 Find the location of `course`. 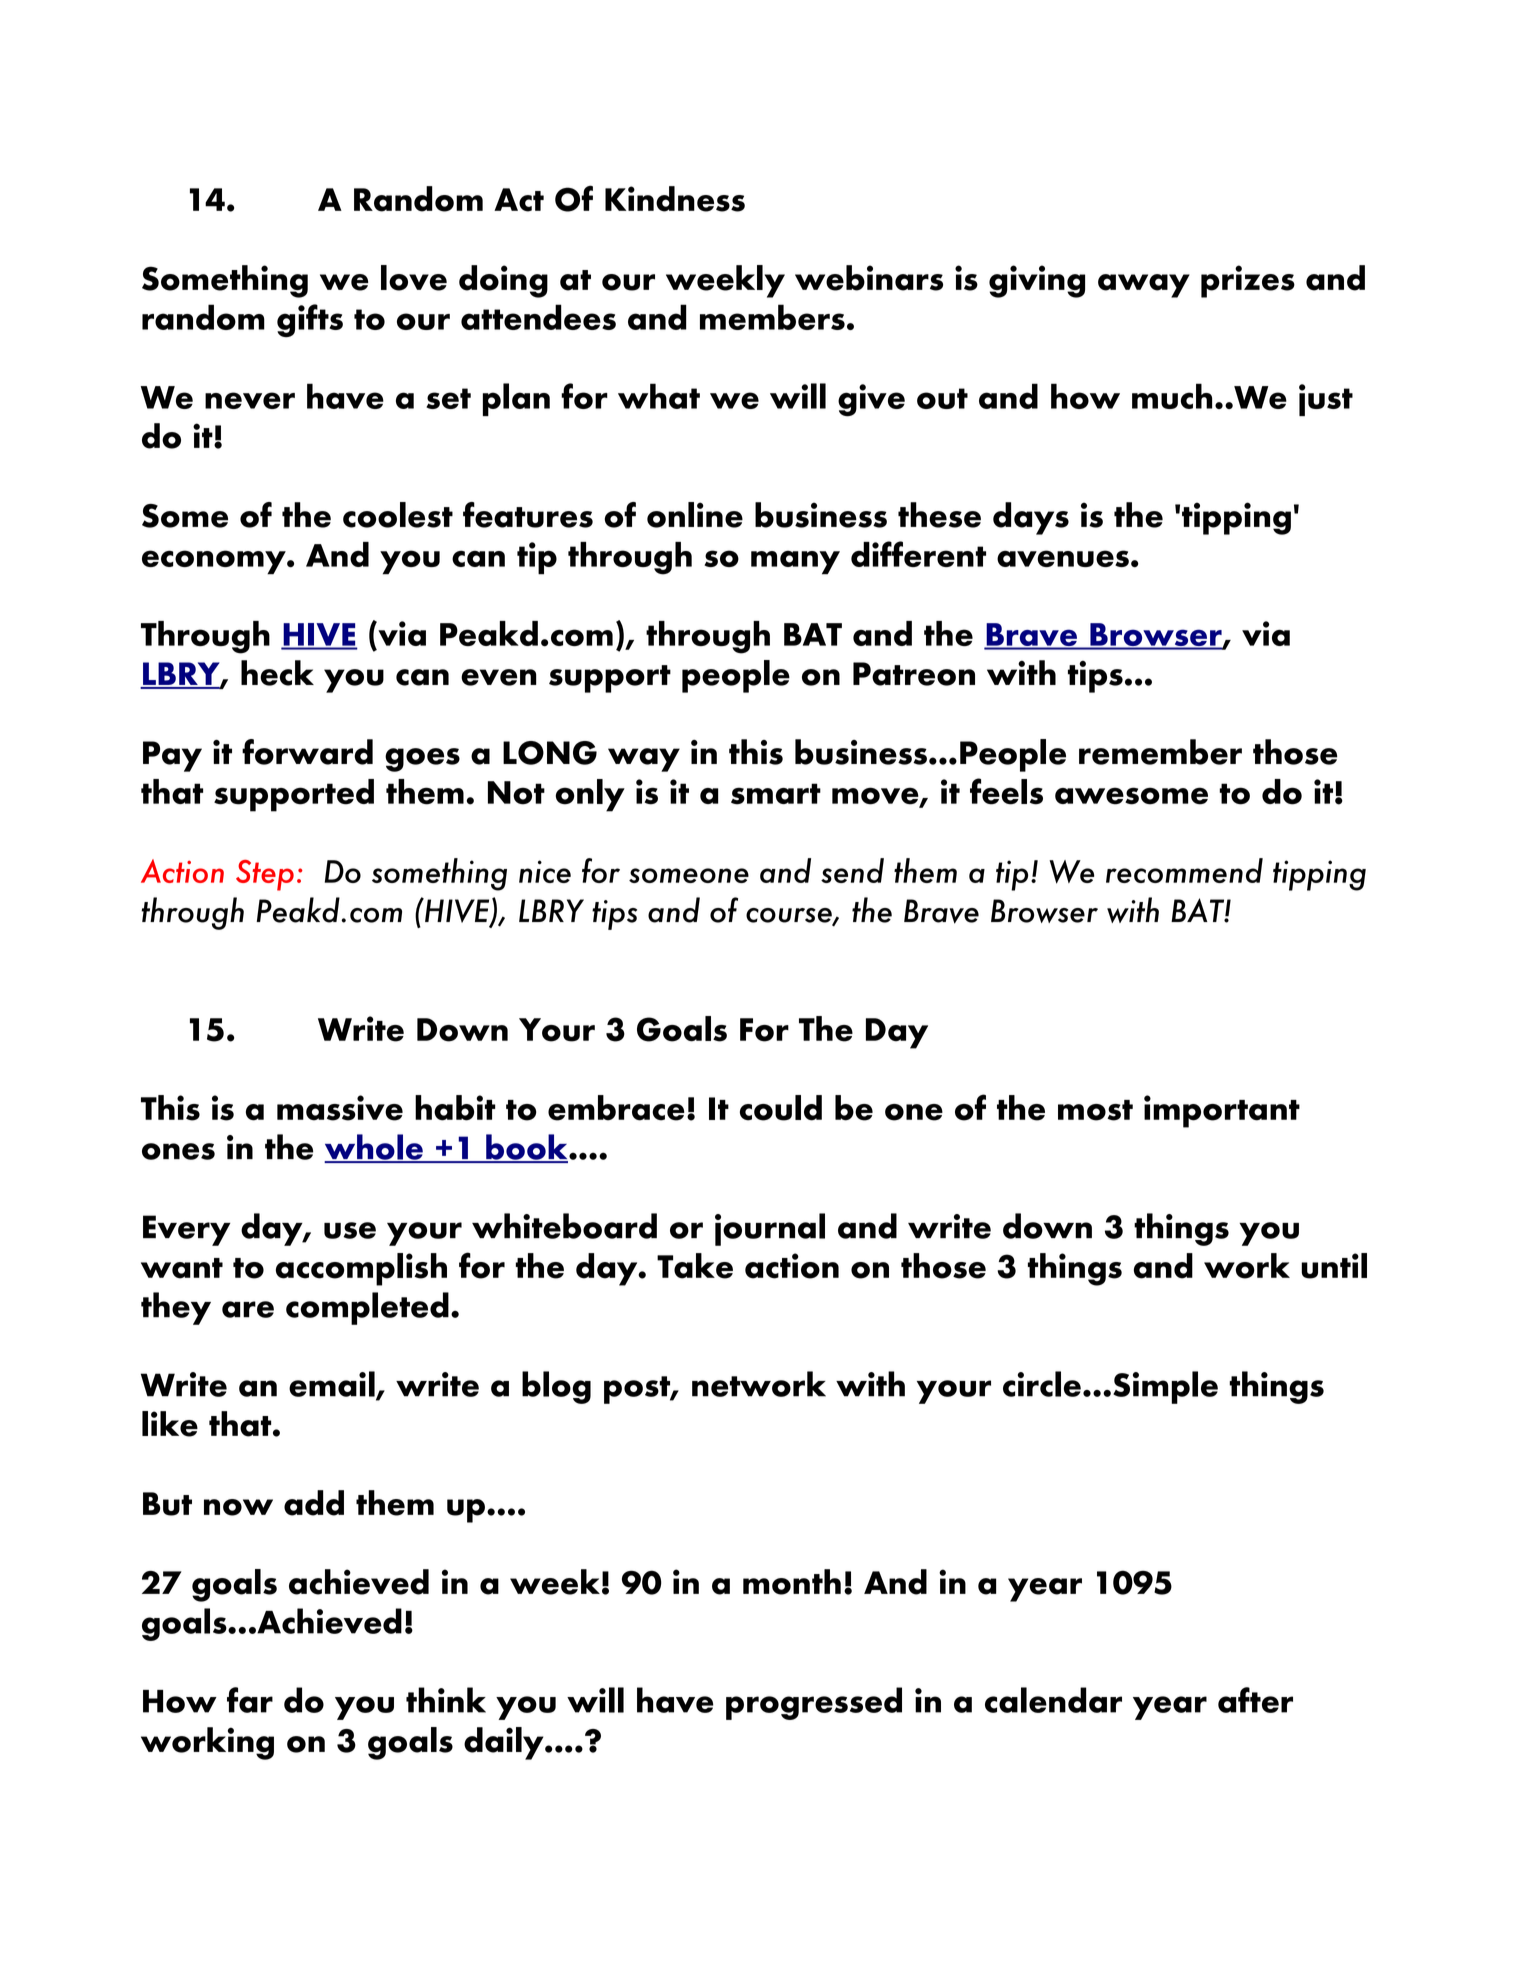

course is located at coordinates (790, 916).
